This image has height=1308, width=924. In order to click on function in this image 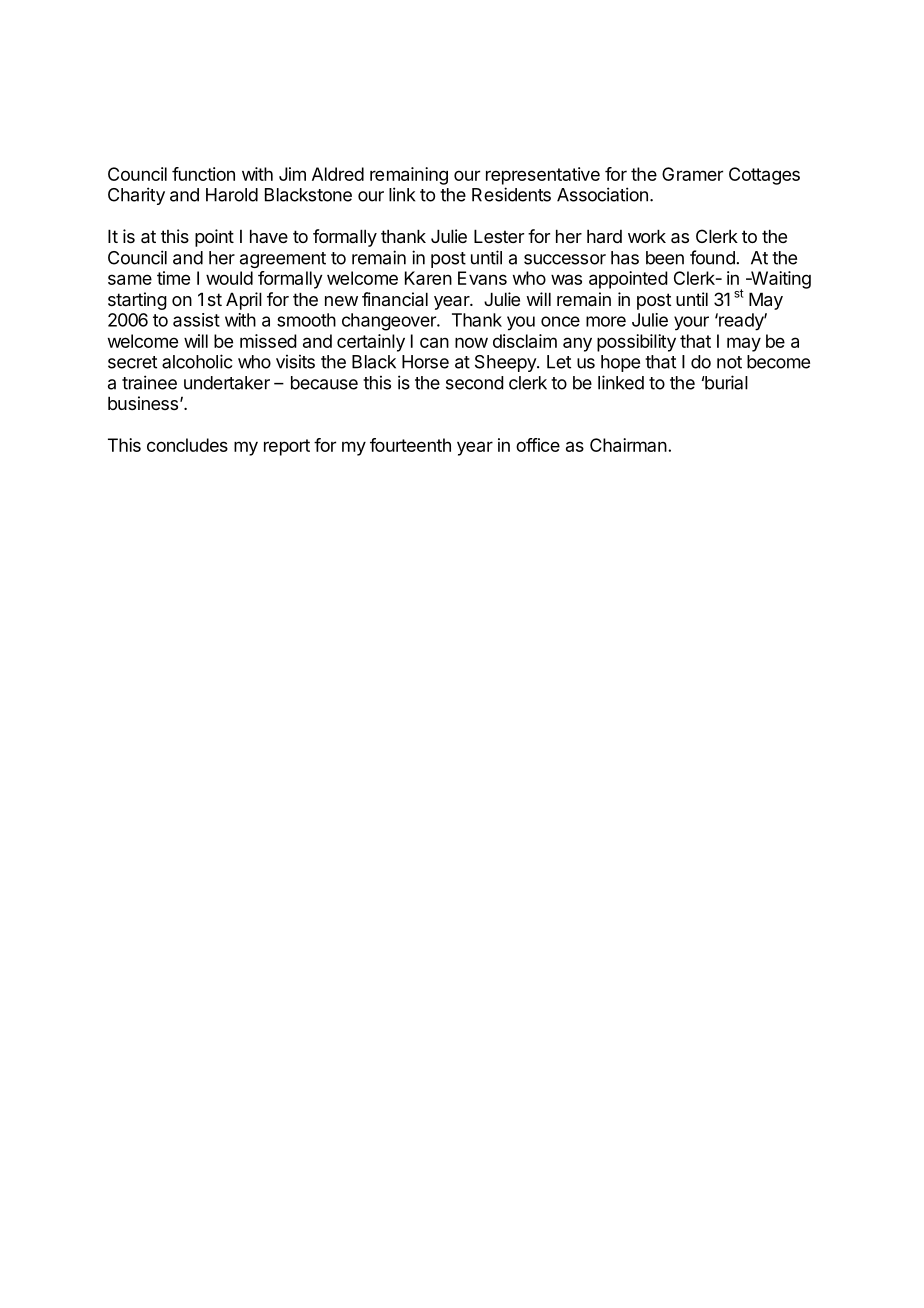, I will do `click(203, 174)`.
